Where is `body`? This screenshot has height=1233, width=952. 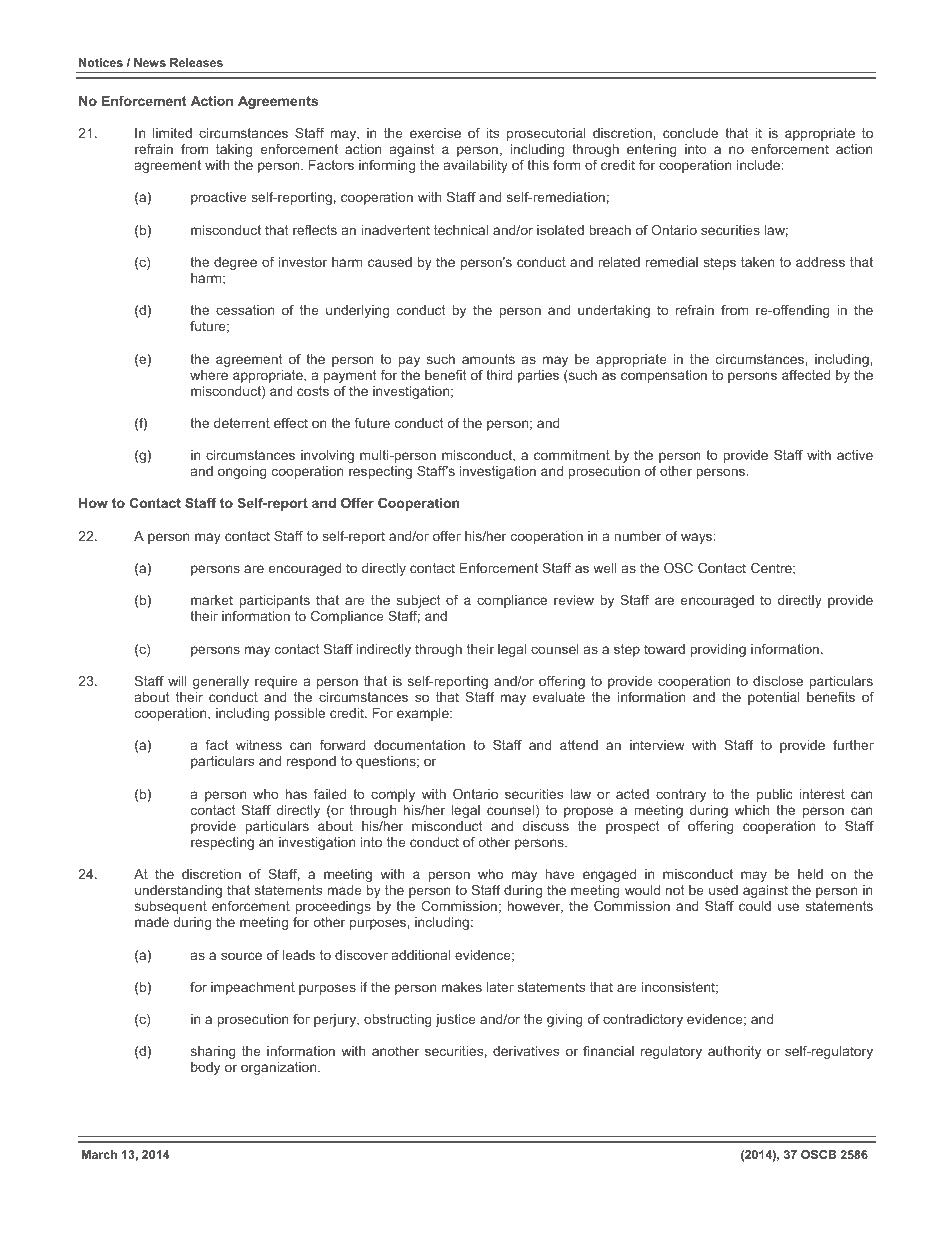 body is located at coordinates (205, 1068).
